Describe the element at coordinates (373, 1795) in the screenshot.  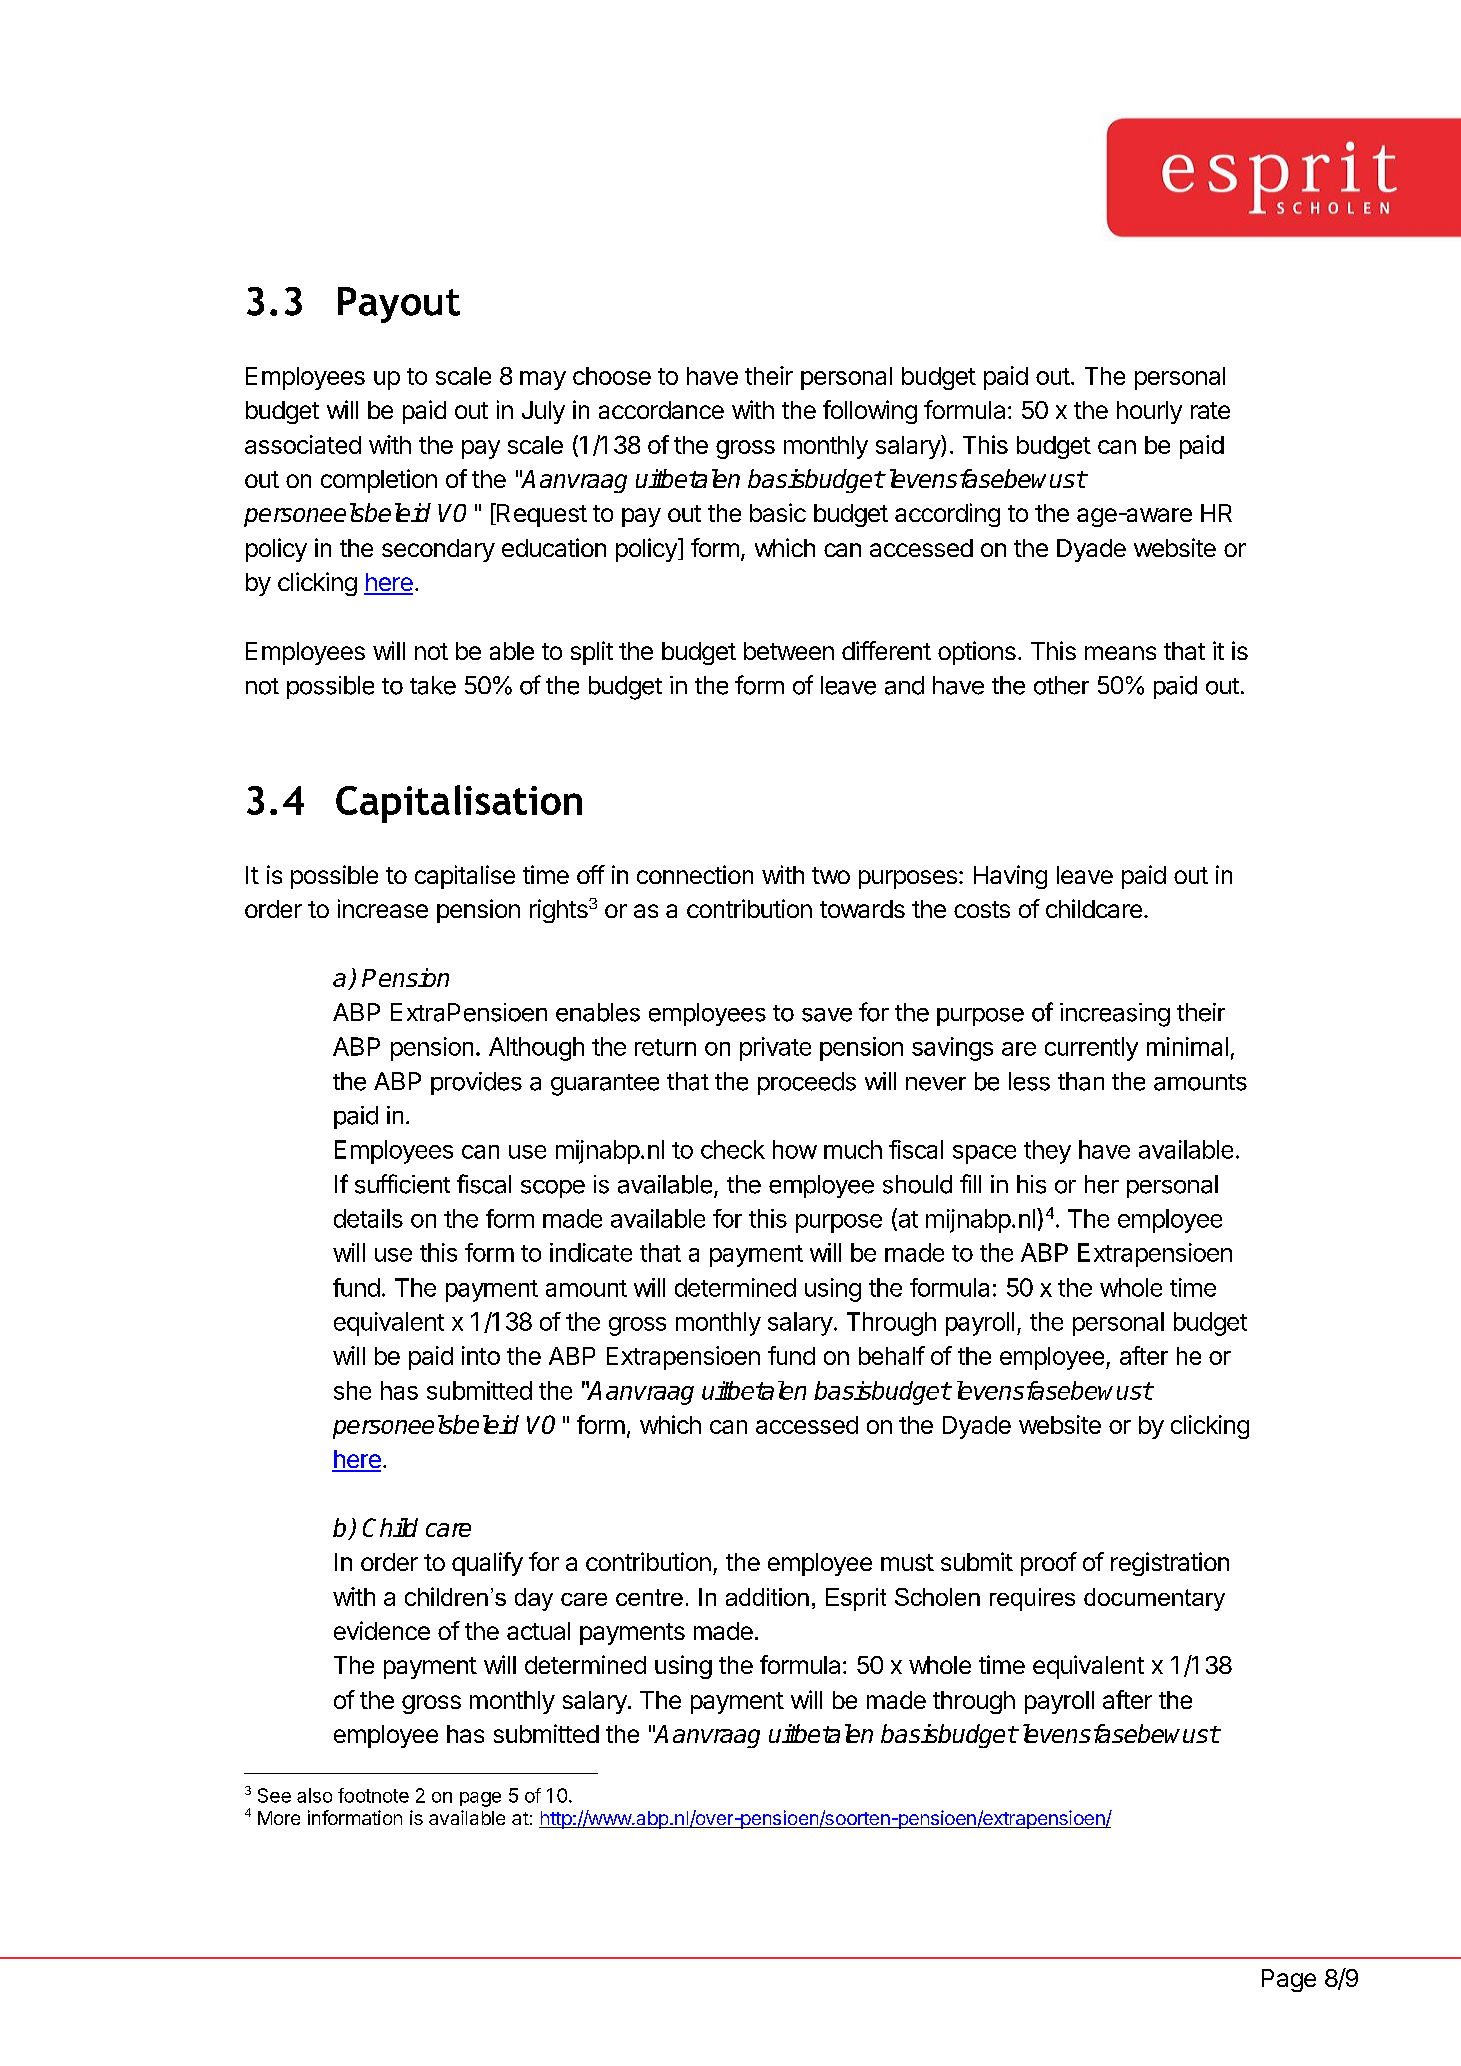
I see `footnote` at that location.
